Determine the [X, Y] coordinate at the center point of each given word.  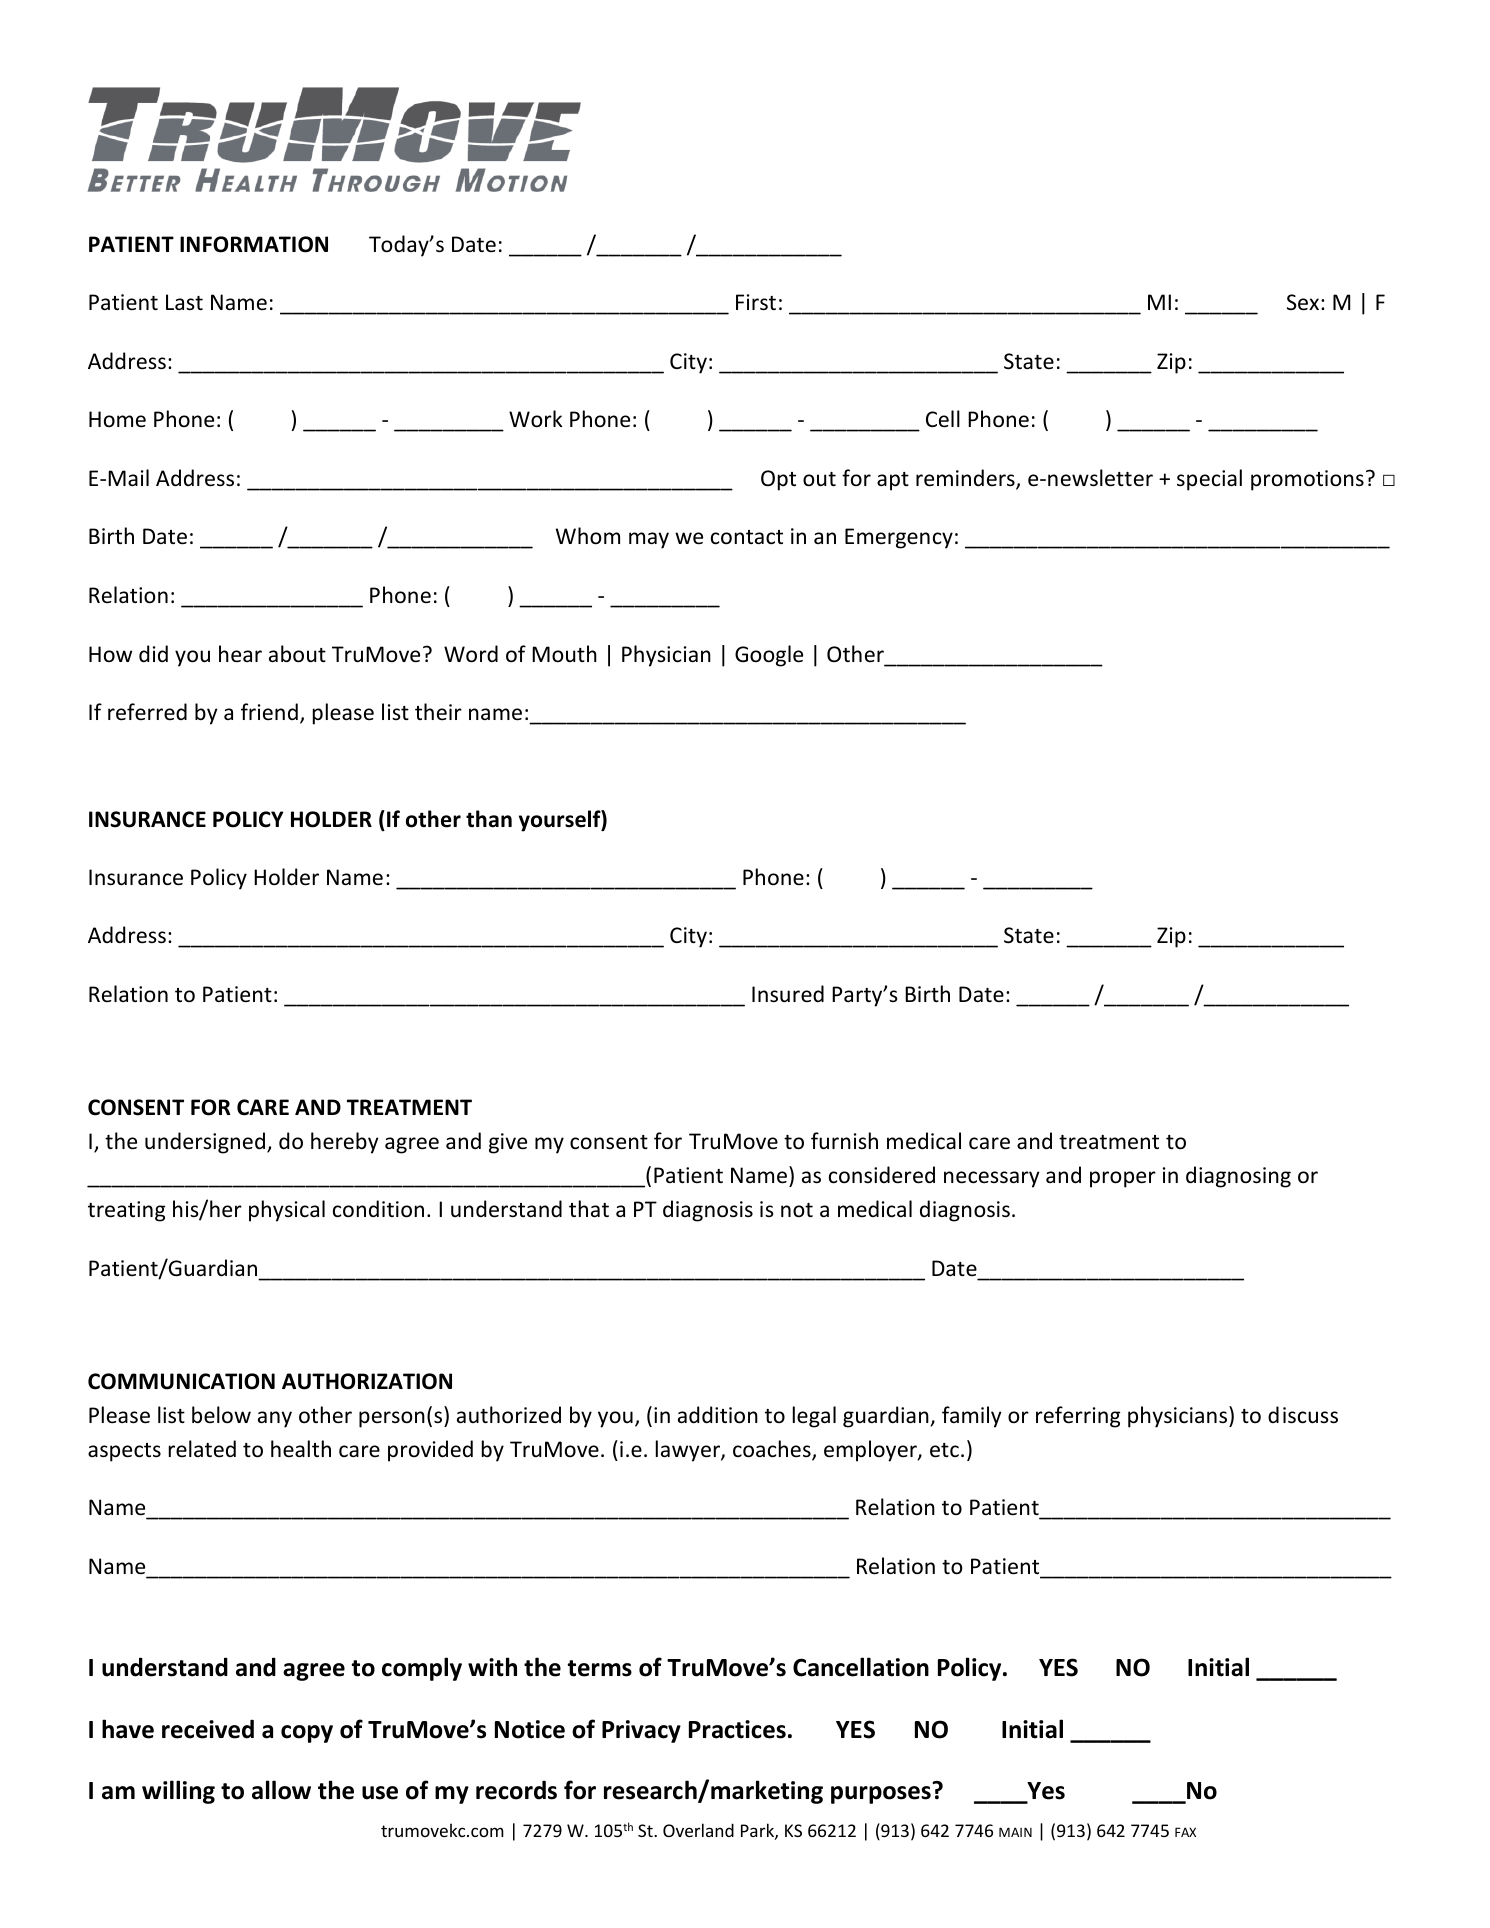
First [756, 302]
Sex [1304, 302]
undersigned [205, 1143]
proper [1123, 1179]
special [1209, 480]
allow [281, 1790]
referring [1078, 1417]
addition [718, 1415]
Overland [698, 1830]
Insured [788, 994]
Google [769, 656]
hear [240, 654]
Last [184, 302]
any [275, 1419]
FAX [1185, 1832]
